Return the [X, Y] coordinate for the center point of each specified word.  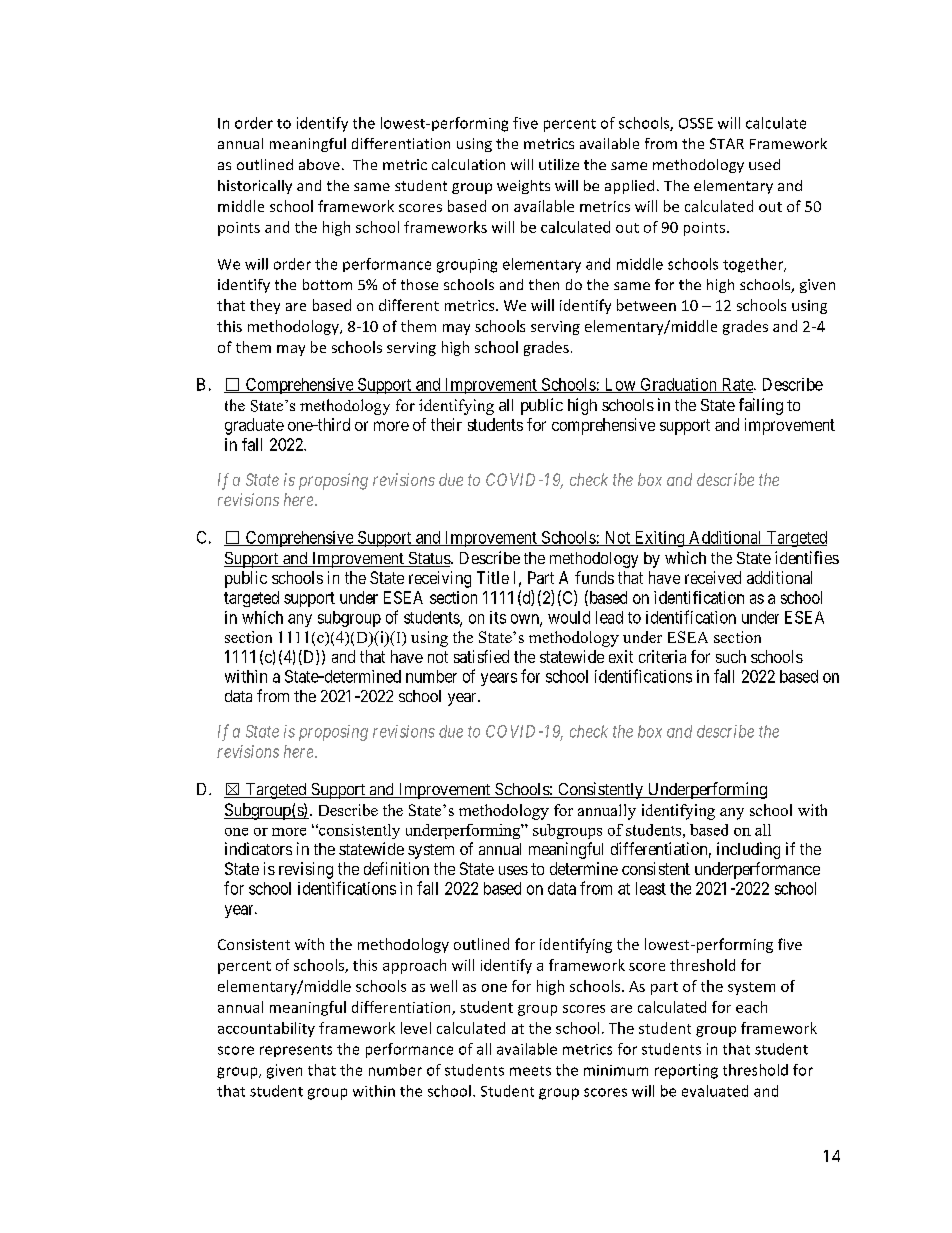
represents [296, 1051]
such [731, 656]
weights [523, 187]
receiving [440, 579]
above [319, 164]
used [764, 164]
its [498, 617]
